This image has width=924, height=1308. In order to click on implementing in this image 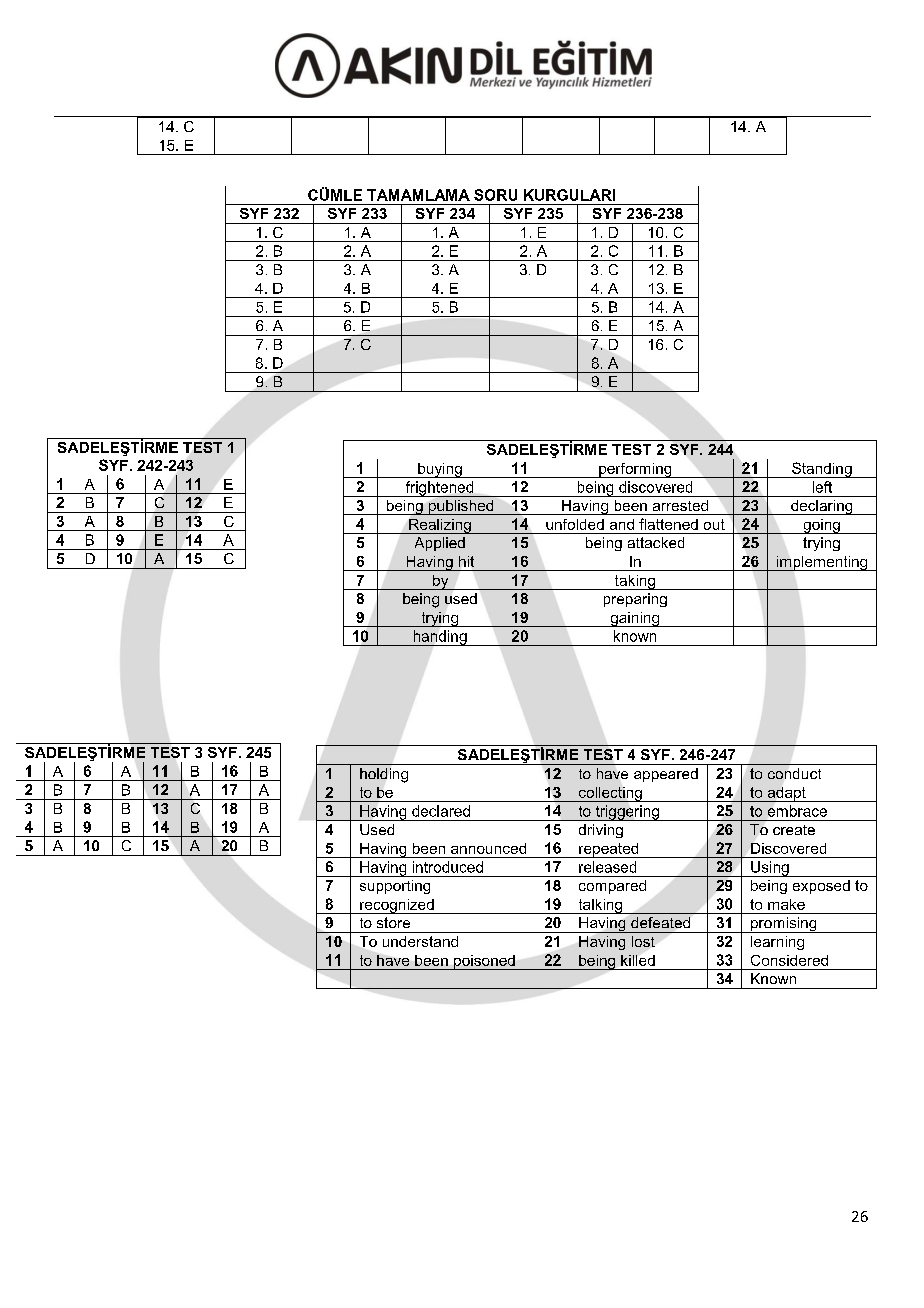, I will do `click(822, 563)`.
